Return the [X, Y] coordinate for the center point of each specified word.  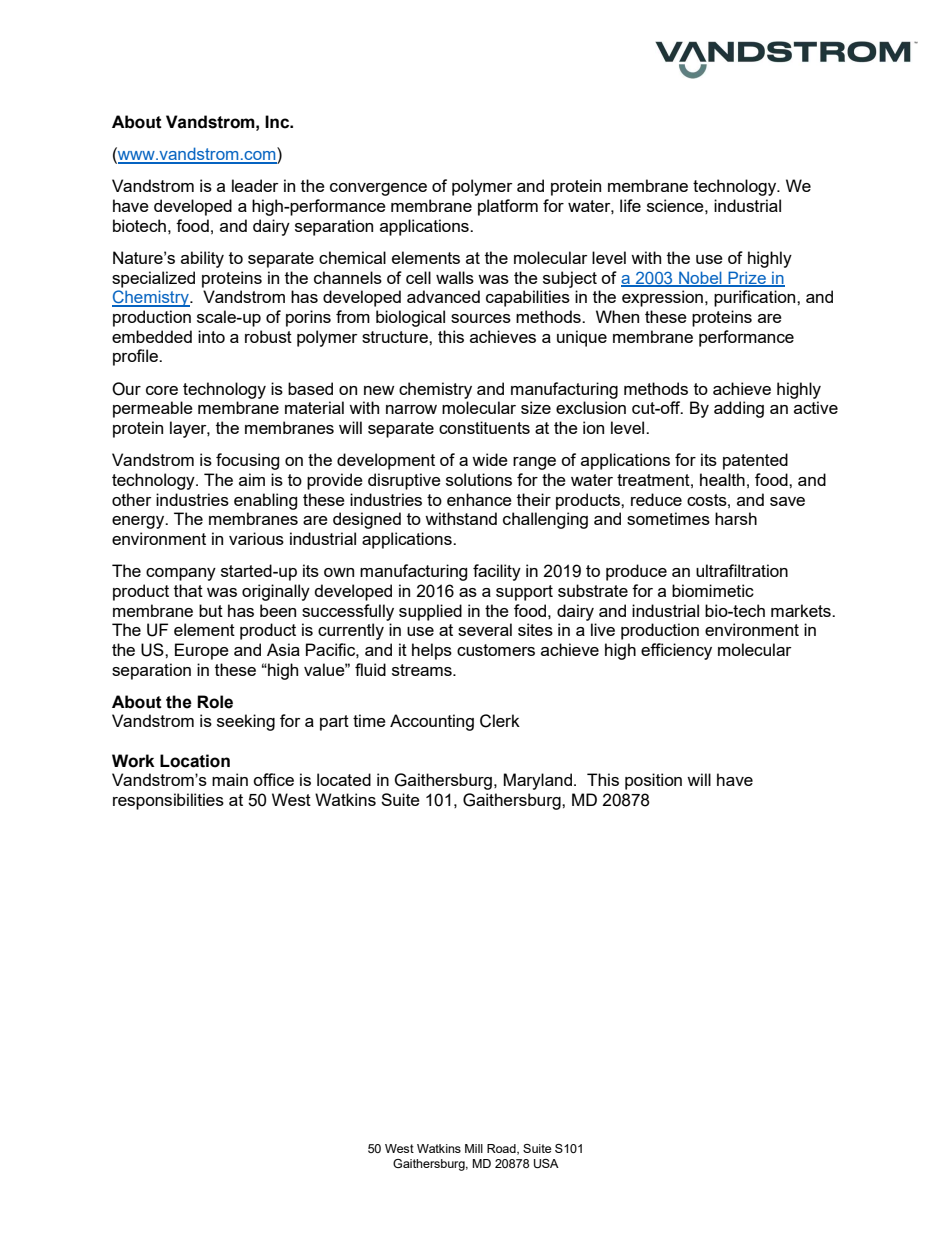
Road [502, 1149]
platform [508, 207]
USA [546, 1164]
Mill [474, 1148]
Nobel [700, 278]
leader [255, 185]
